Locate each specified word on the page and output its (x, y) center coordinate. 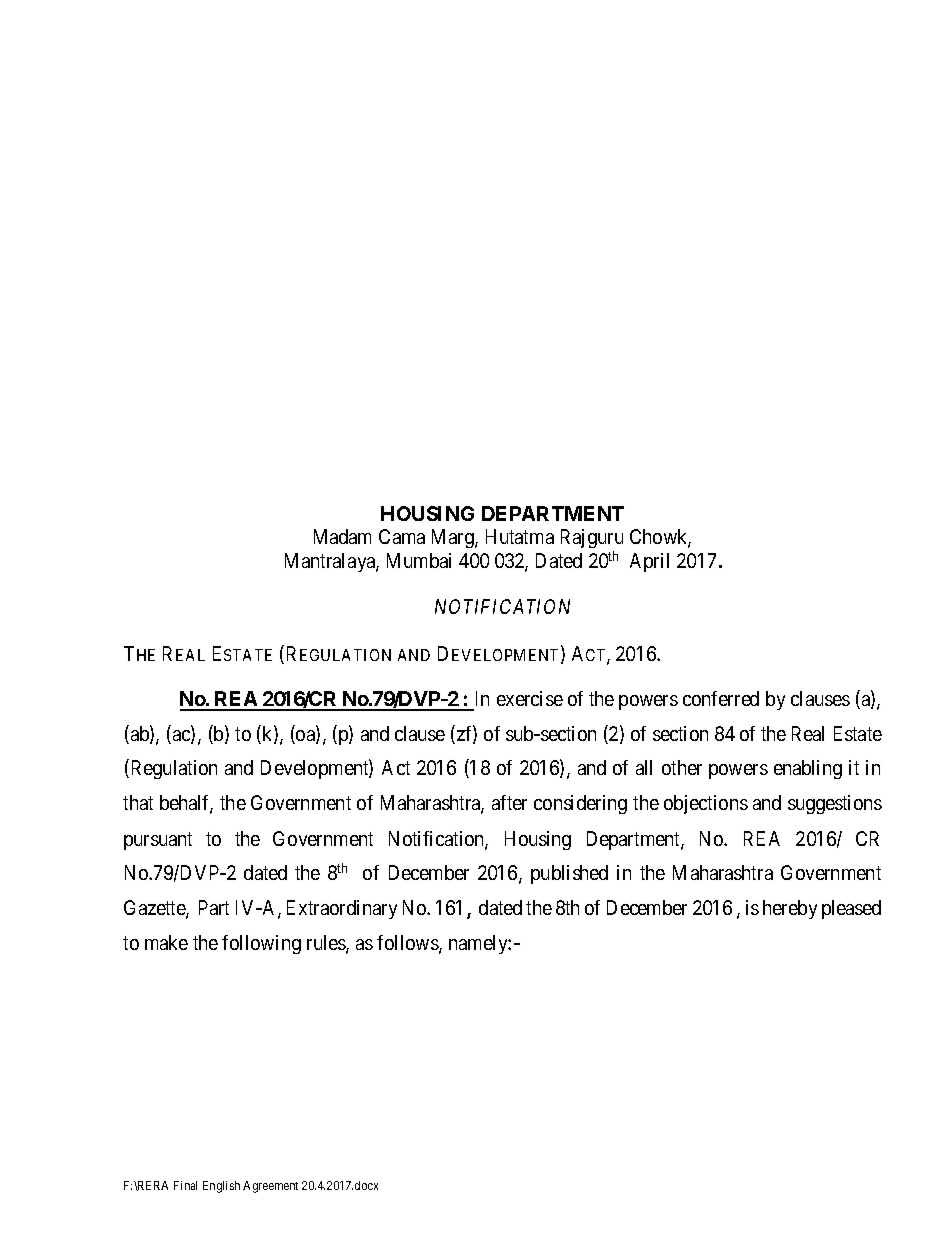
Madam (342, 536)
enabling (808, 769)
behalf (186, 804)
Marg (454, 538)
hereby (790, 909)
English (221, 1187)
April (649, 562)
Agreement (270, 1187)
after (509, 802)
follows (408, 944)
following (261, 944)
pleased (851, 909)
